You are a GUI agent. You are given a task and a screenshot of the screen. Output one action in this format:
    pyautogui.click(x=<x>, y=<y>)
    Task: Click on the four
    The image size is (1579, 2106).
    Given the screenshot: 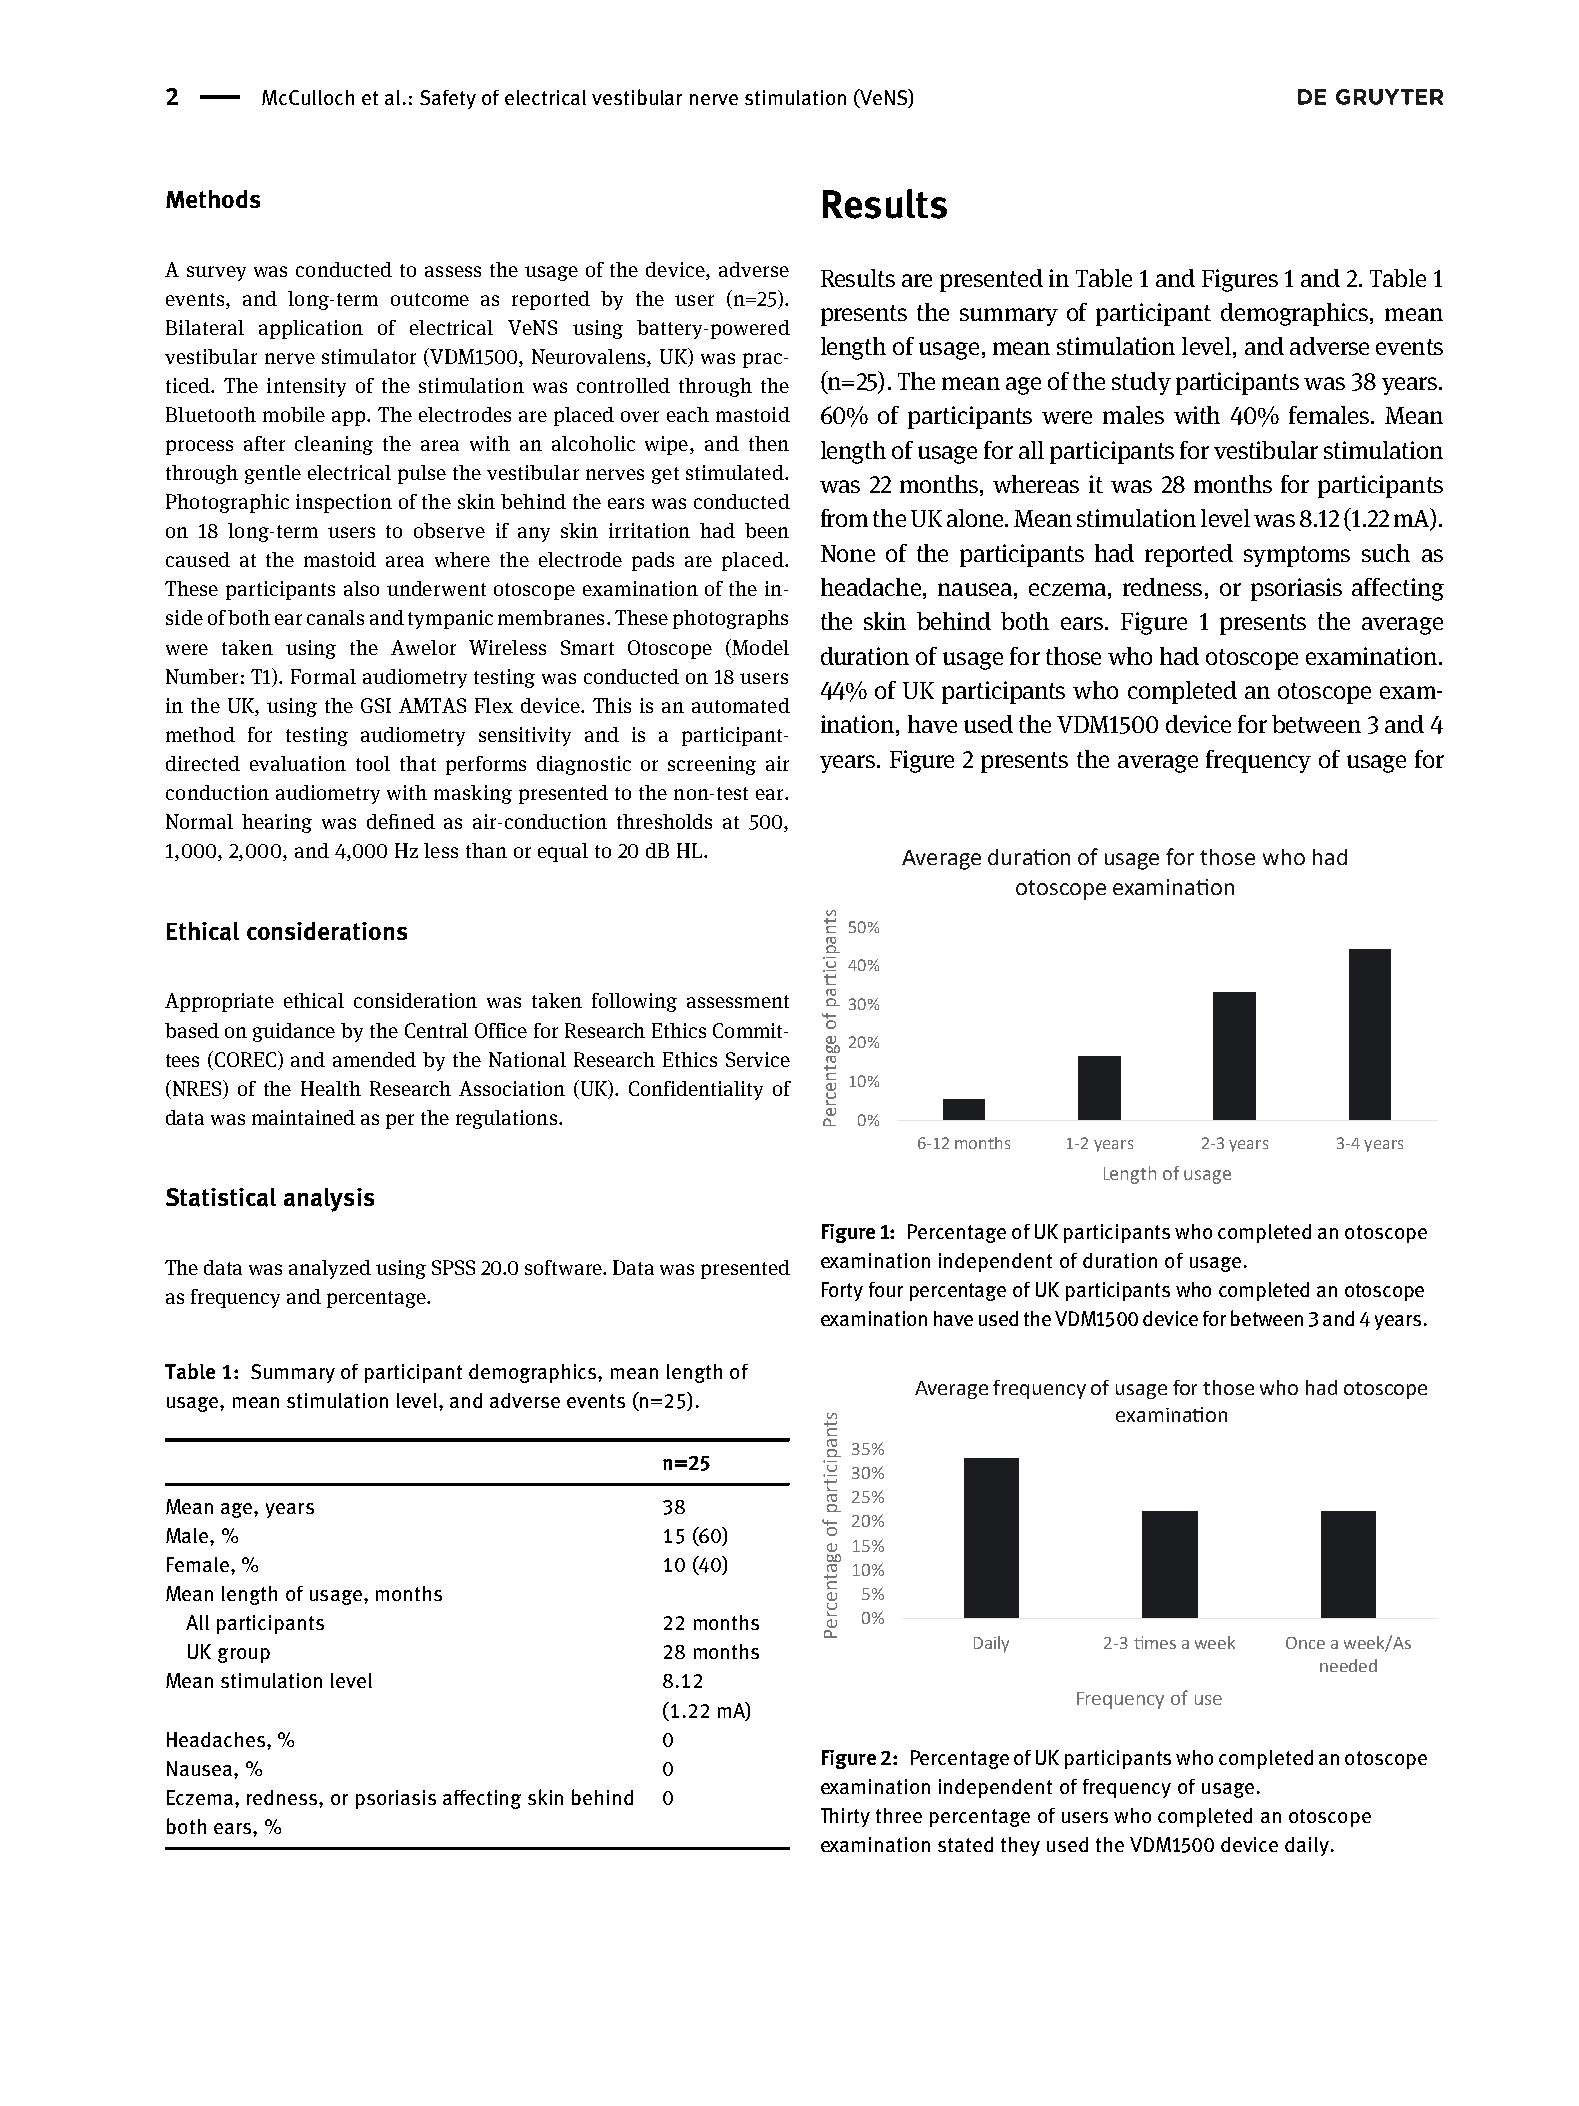 What is the action you would take?
    pyautogui.click(x=886, y=1289)
